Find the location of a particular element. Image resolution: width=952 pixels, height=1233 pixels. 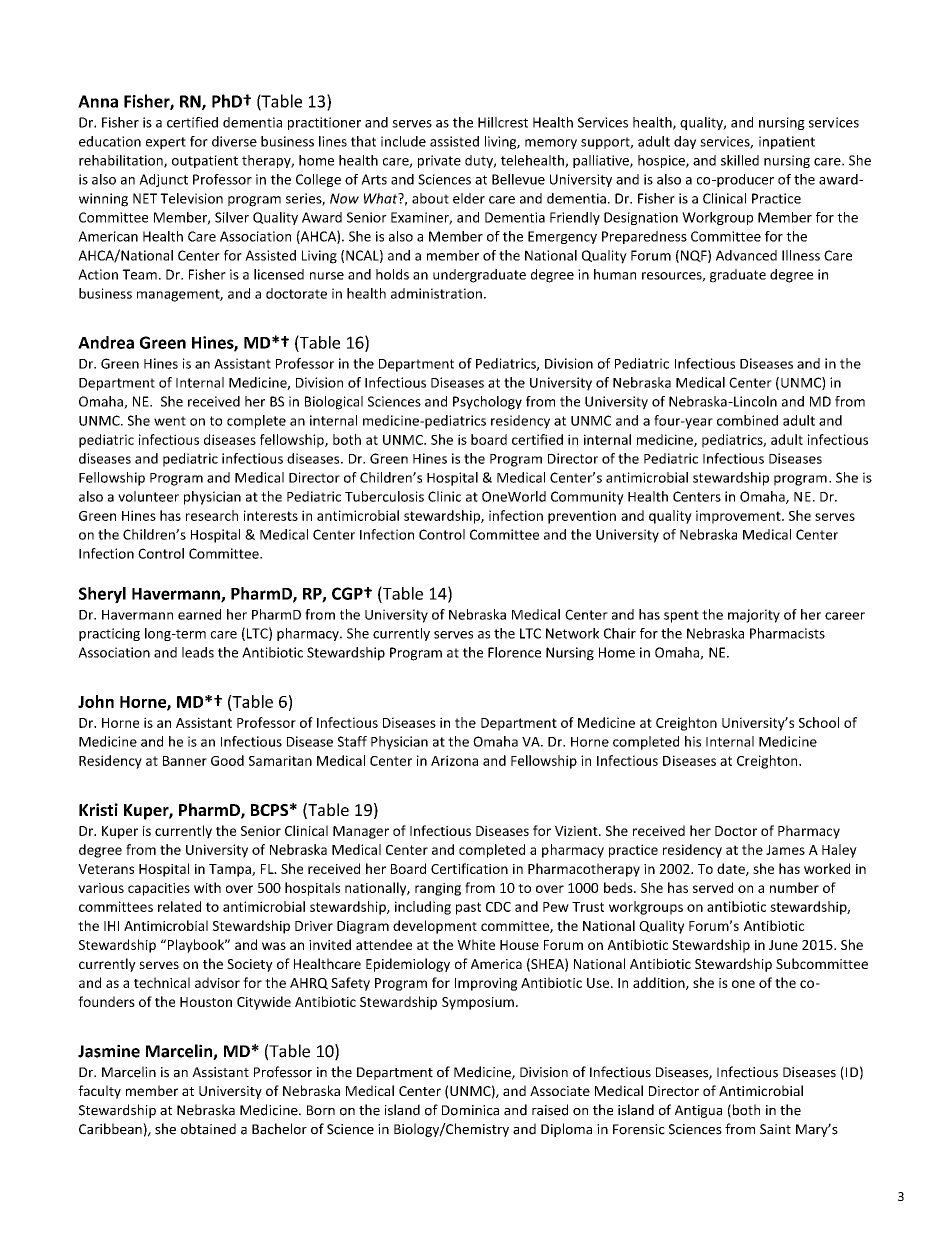

Good is located at coordinates (227, 760).
